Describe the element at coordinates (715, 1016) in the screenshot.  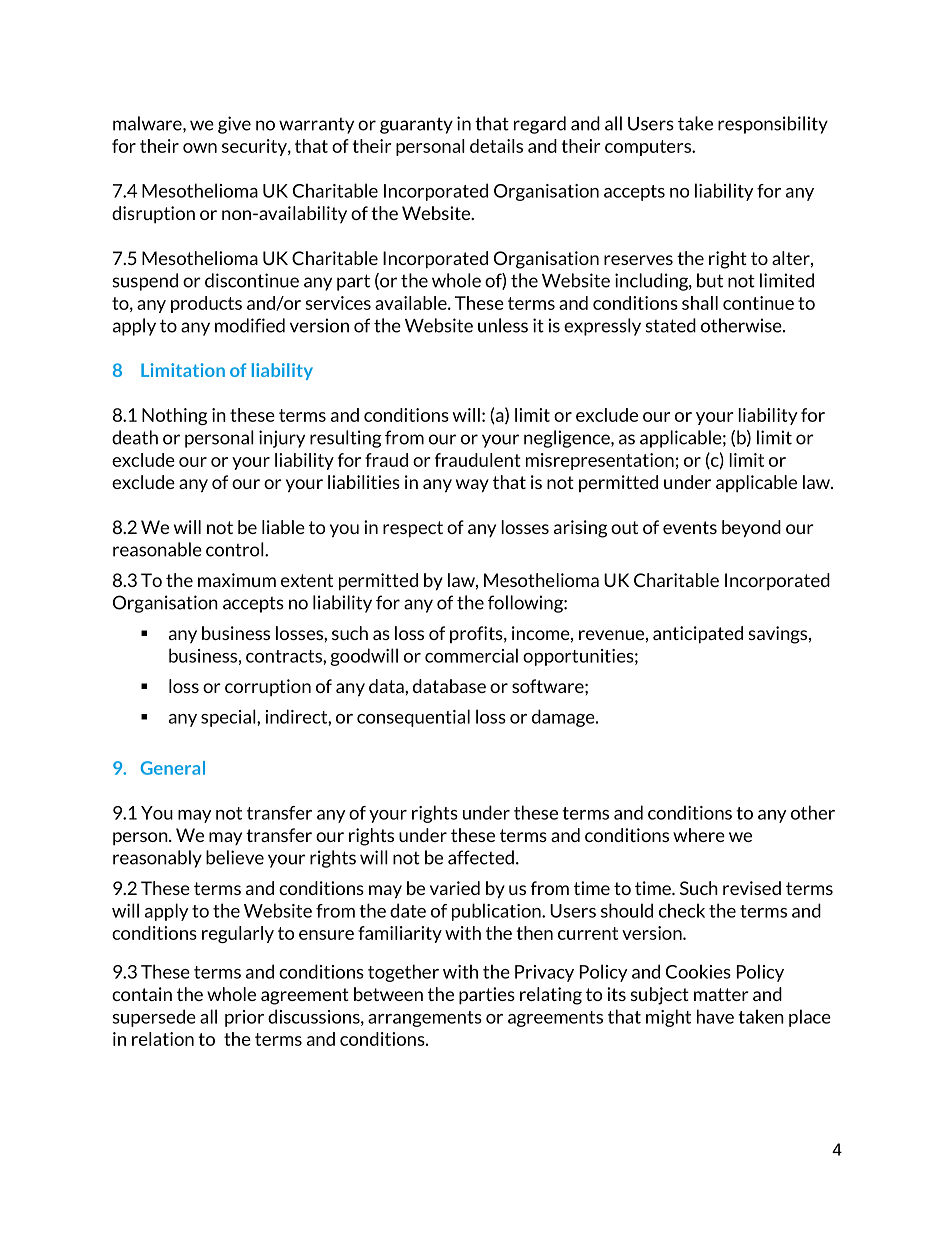
I see `have` at that location.
